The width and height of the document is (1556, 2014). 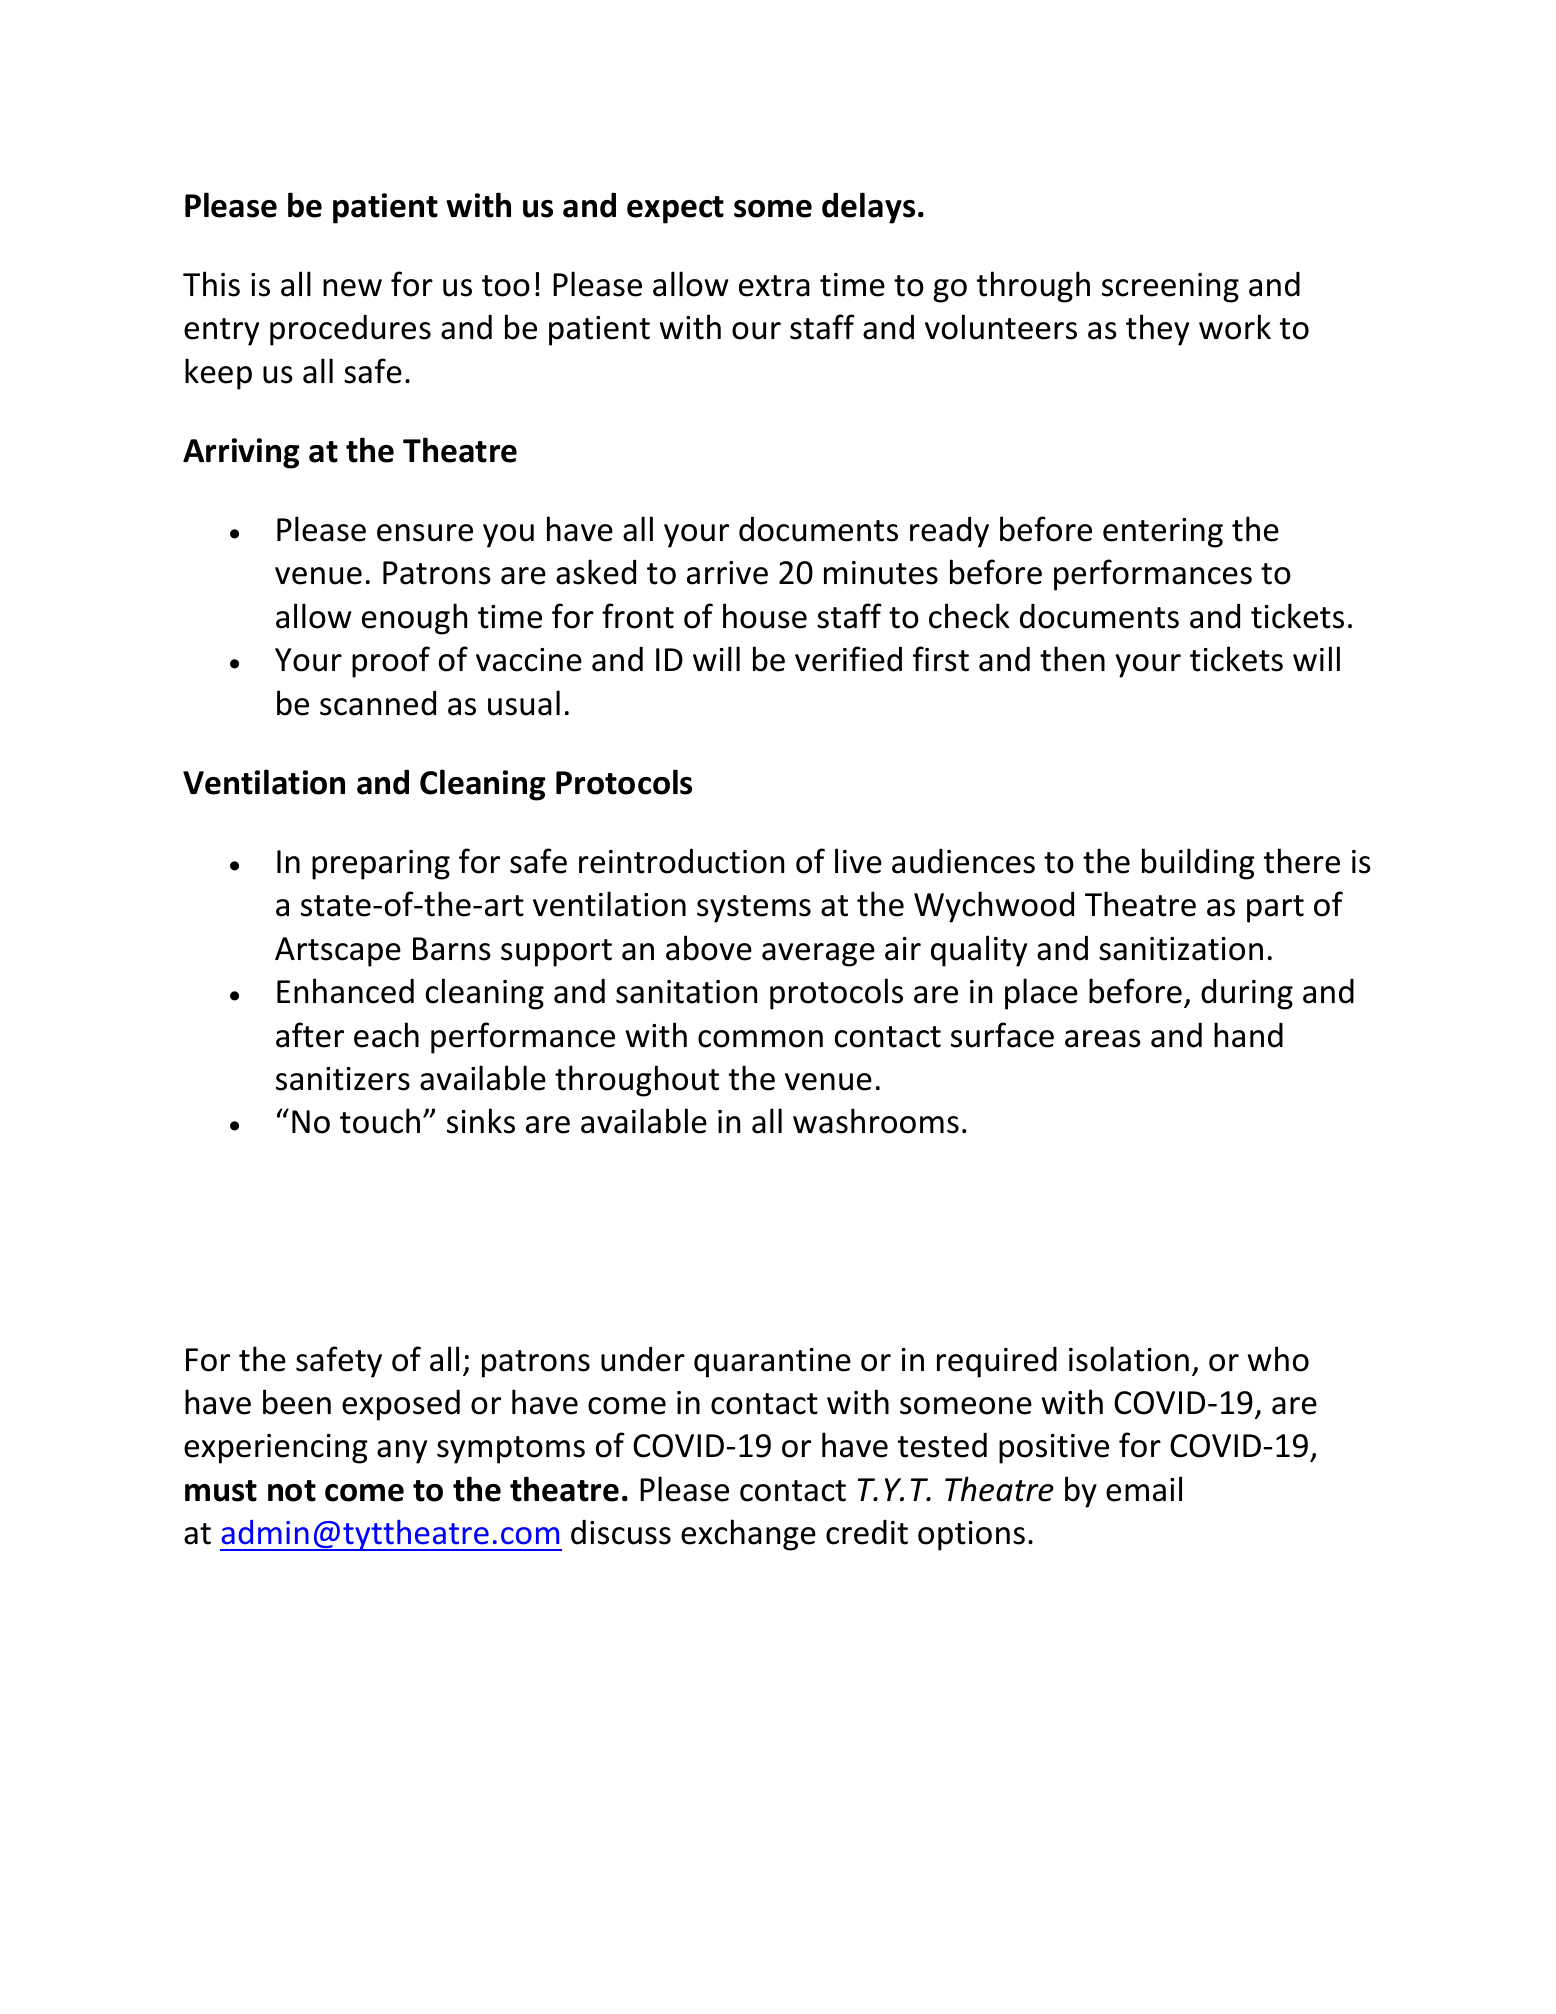 I want to click on touch, so click(x=380, y=1121).
